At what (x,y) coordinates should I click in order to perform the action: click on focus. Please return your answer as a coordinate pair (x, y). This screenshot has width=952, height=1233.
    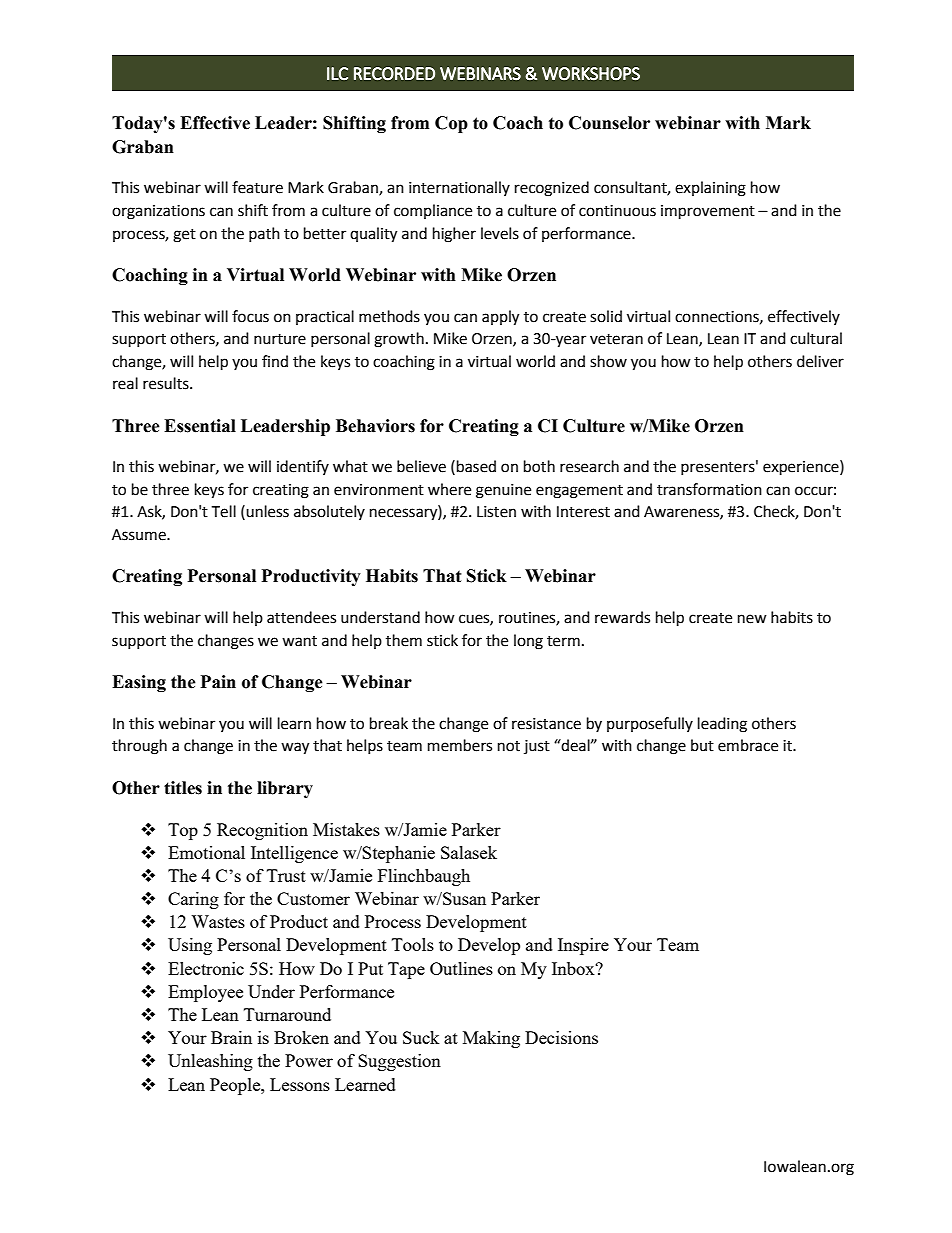
    Looking at the image, I should click on (250, 316).
